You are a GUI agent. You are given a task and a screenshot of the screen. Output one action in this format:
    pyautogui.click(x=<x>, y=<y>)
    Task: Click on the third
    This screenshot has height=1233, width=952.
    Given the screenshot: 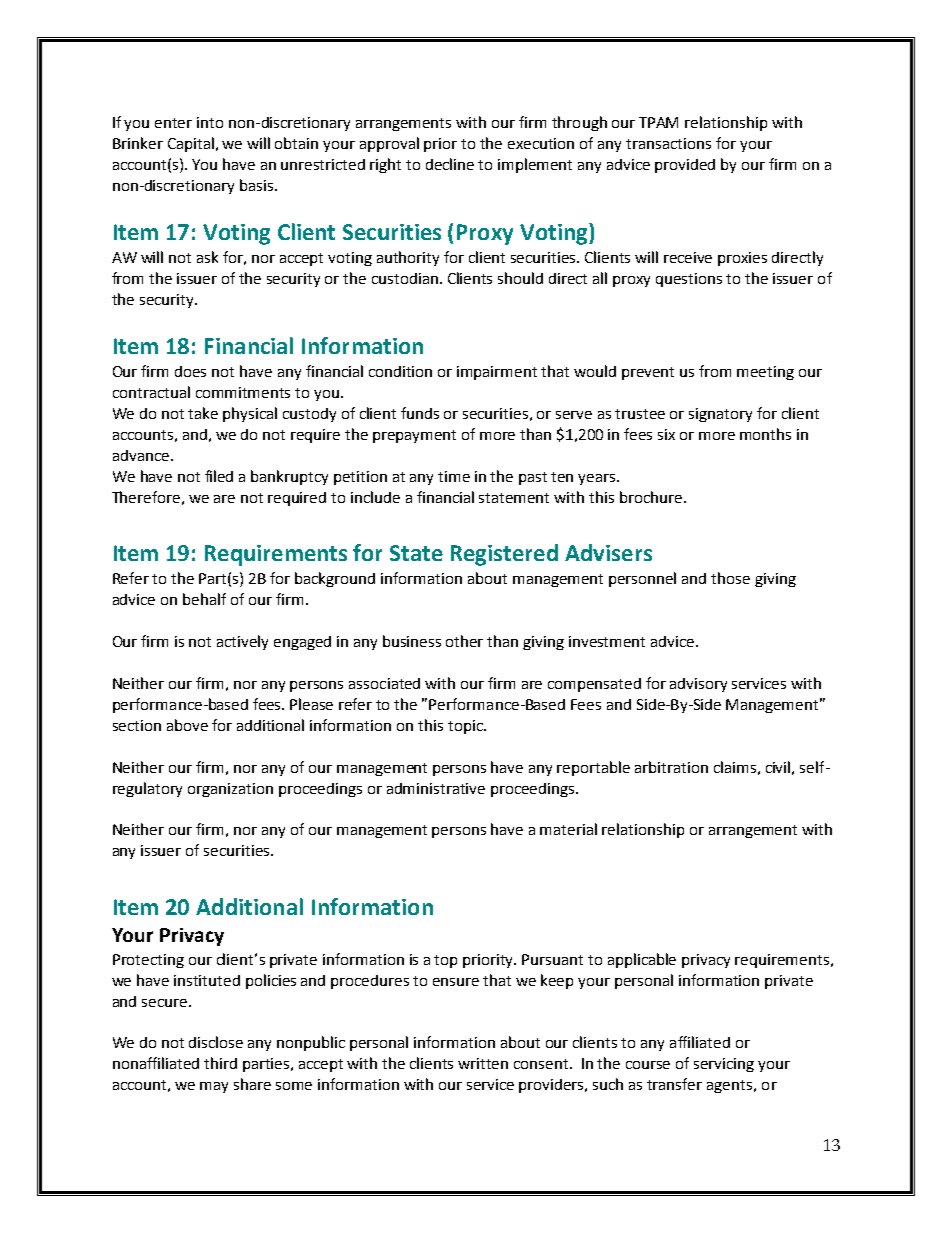 What is the action you would take?
    pyautogui.click(x=220, y=1063)
